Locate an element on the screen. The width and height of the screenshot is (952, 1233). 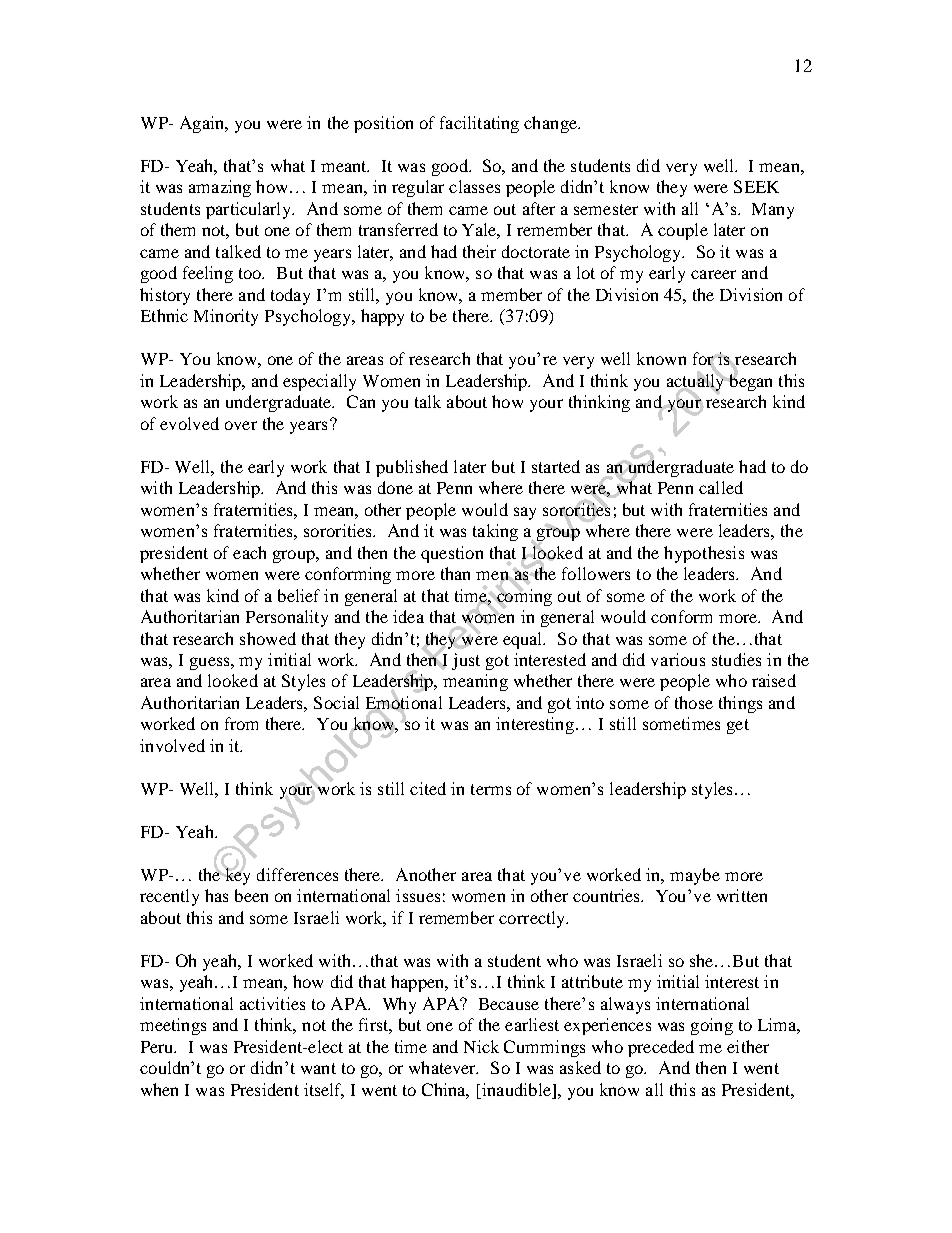
published is located at coordinates (412, 468).
